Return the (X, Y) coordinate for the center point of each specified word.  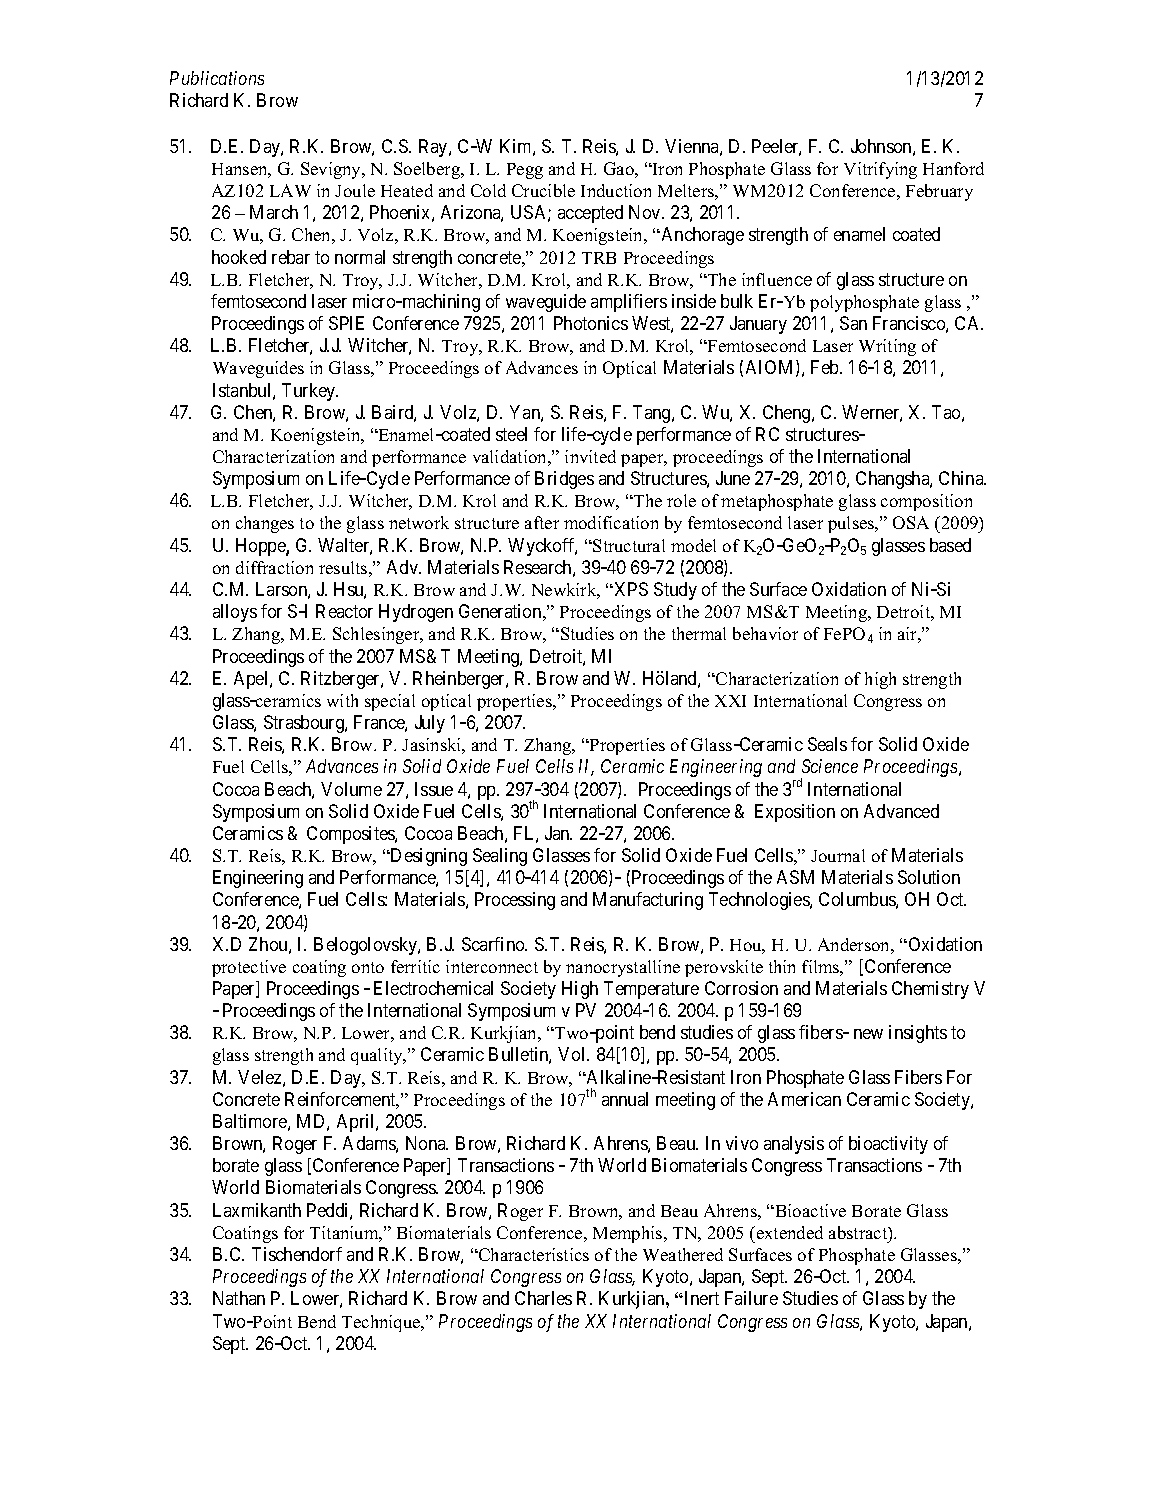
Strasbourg (305, 724)
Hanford (953, 168)
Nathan (239, 1298)
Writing (887, 347)
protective (249, 968)
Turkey (310, 392)
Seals (827, 744)
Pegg (525, 171)
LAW (290, 190)
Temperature (651, 990)
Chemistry (930, 990)
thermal (699, 633)
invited (590, 456)
